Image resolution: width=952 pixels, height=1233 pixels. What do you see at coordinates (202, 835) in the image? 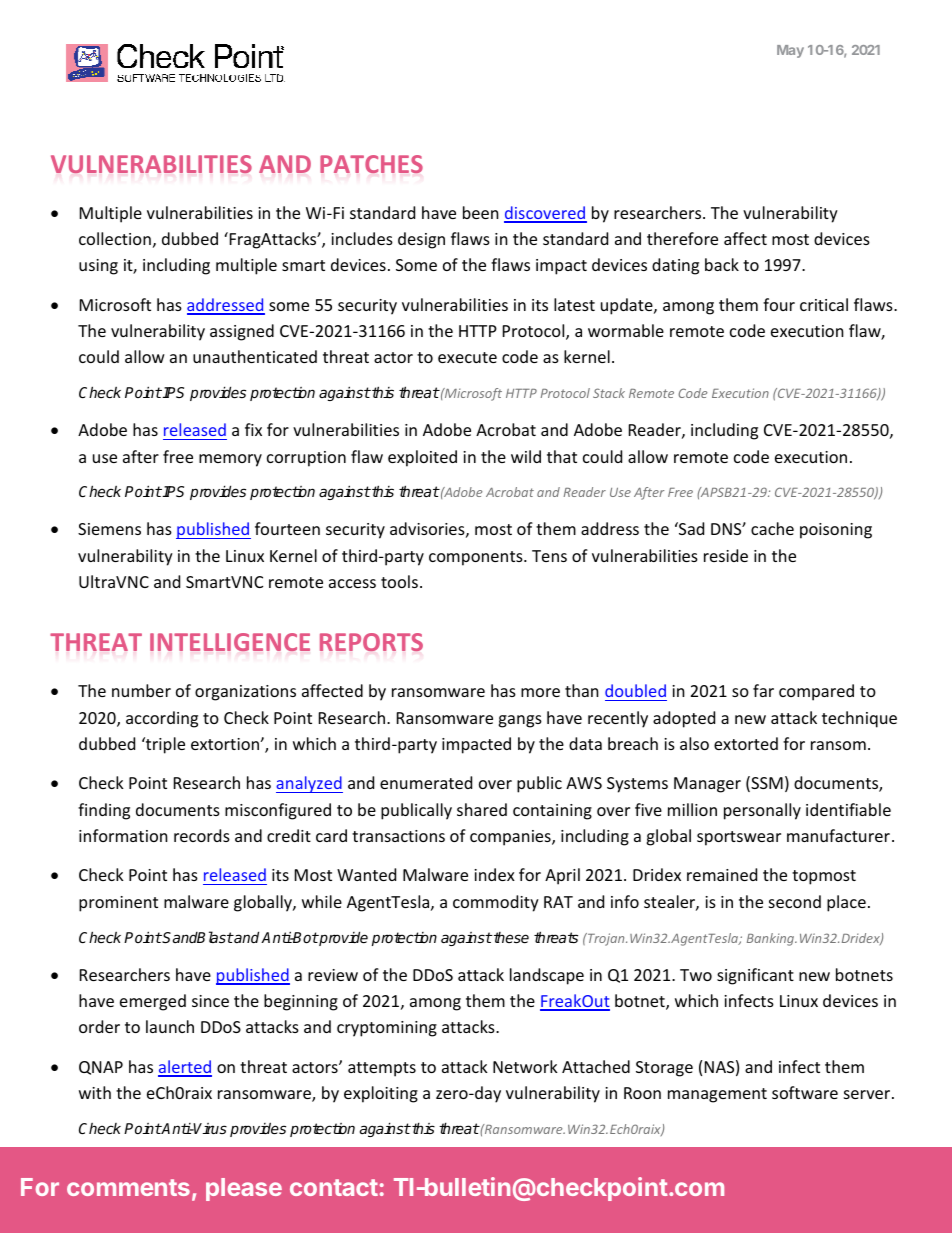
I see `records` at bounding box center [202, 835].
